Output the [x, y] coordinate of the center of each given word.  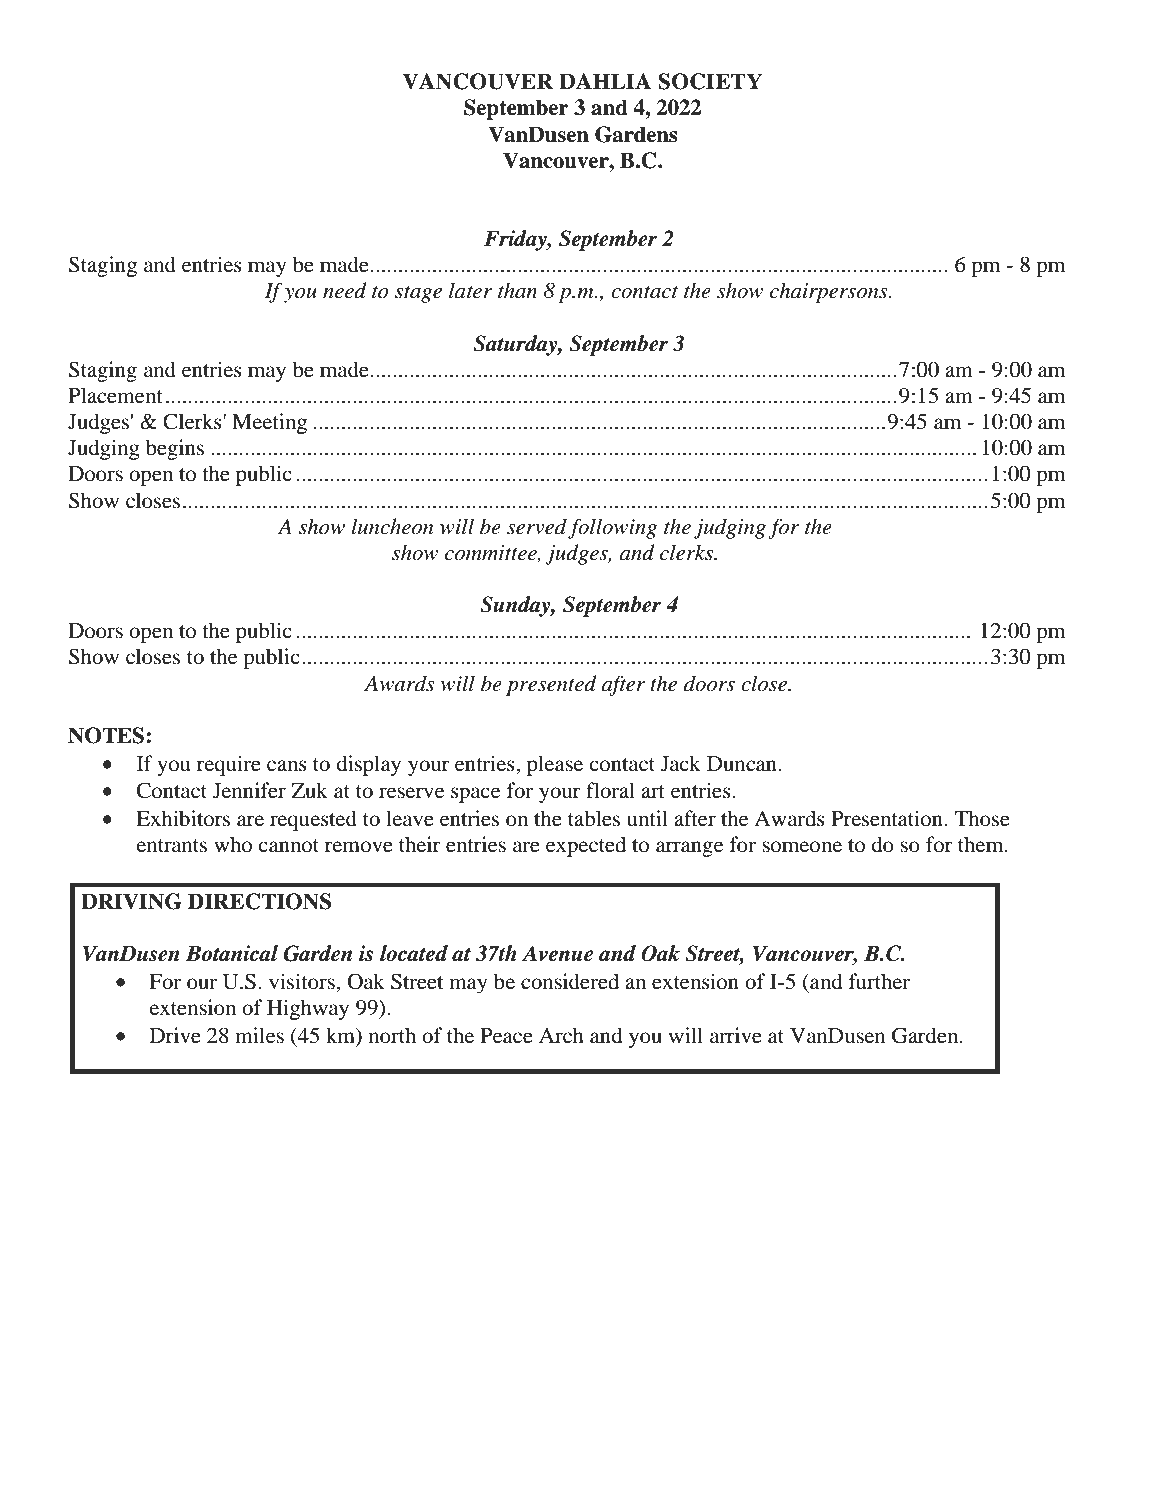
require [229, 765]
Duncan [742, 764]
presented [551, 685]
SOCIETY [710, 81]
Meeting [269, 423]
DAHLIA [605, 81]
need [345, 290]
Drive [175, 1035]
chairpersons [830, 292]
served [537, 526]
